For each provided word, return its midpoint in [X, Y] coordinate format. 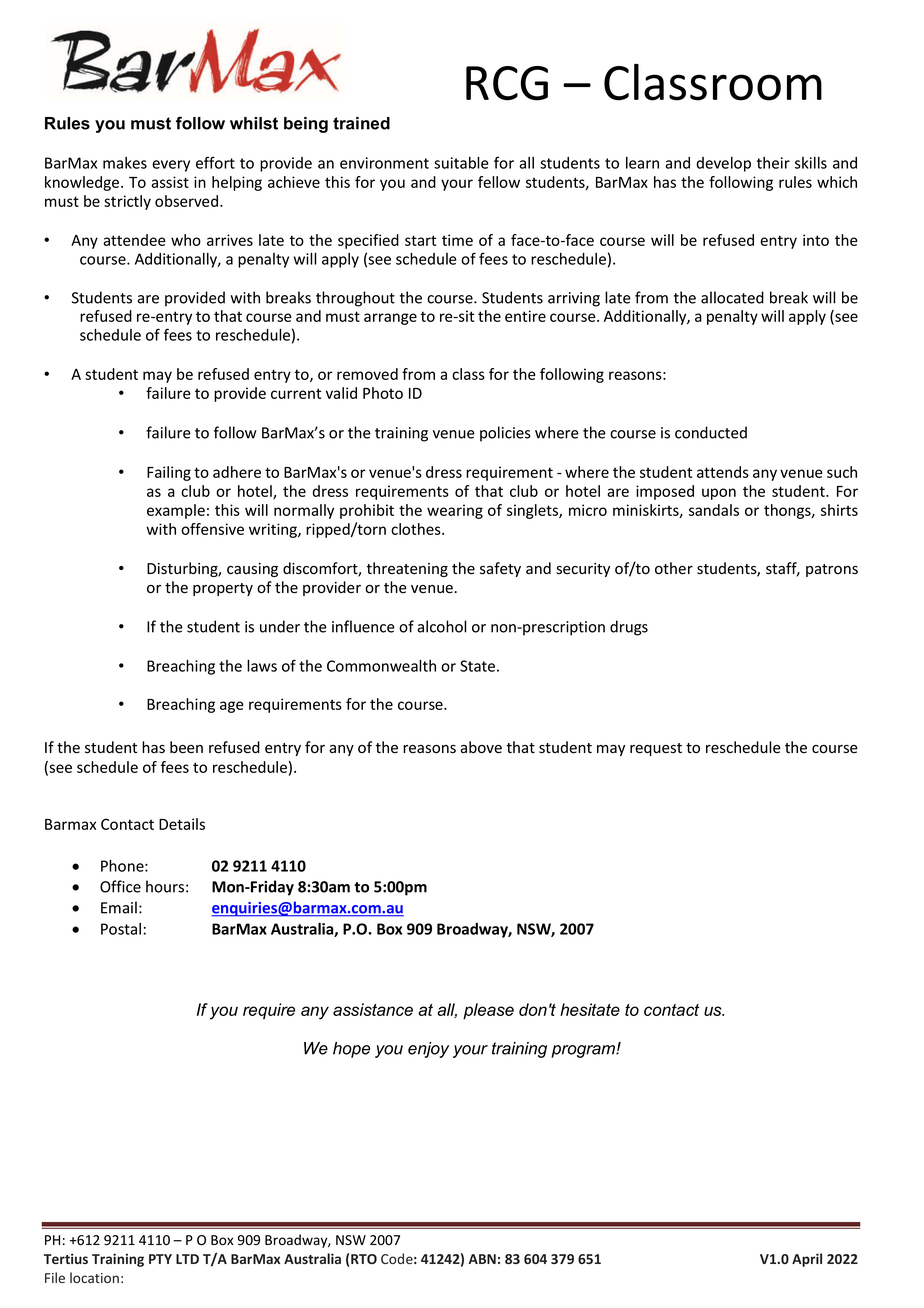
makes [125, 163]
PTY [160, 1259]
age [231, 707]
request [656, 749]
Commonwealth [381, 666]
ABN [482, 1259]
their [773, 163]
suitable [461, 163]
